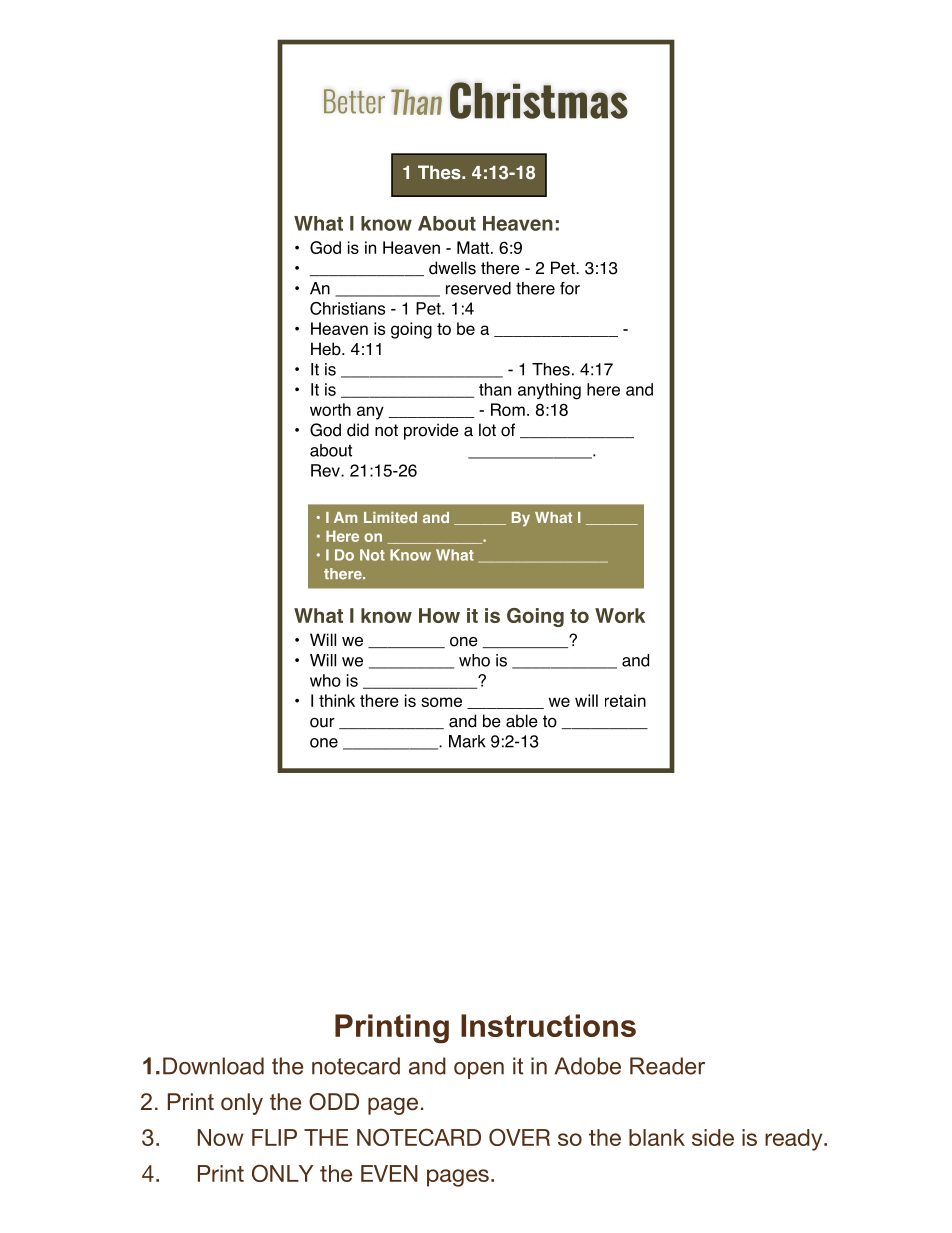  I want to click on anything, so click(549, 391).
